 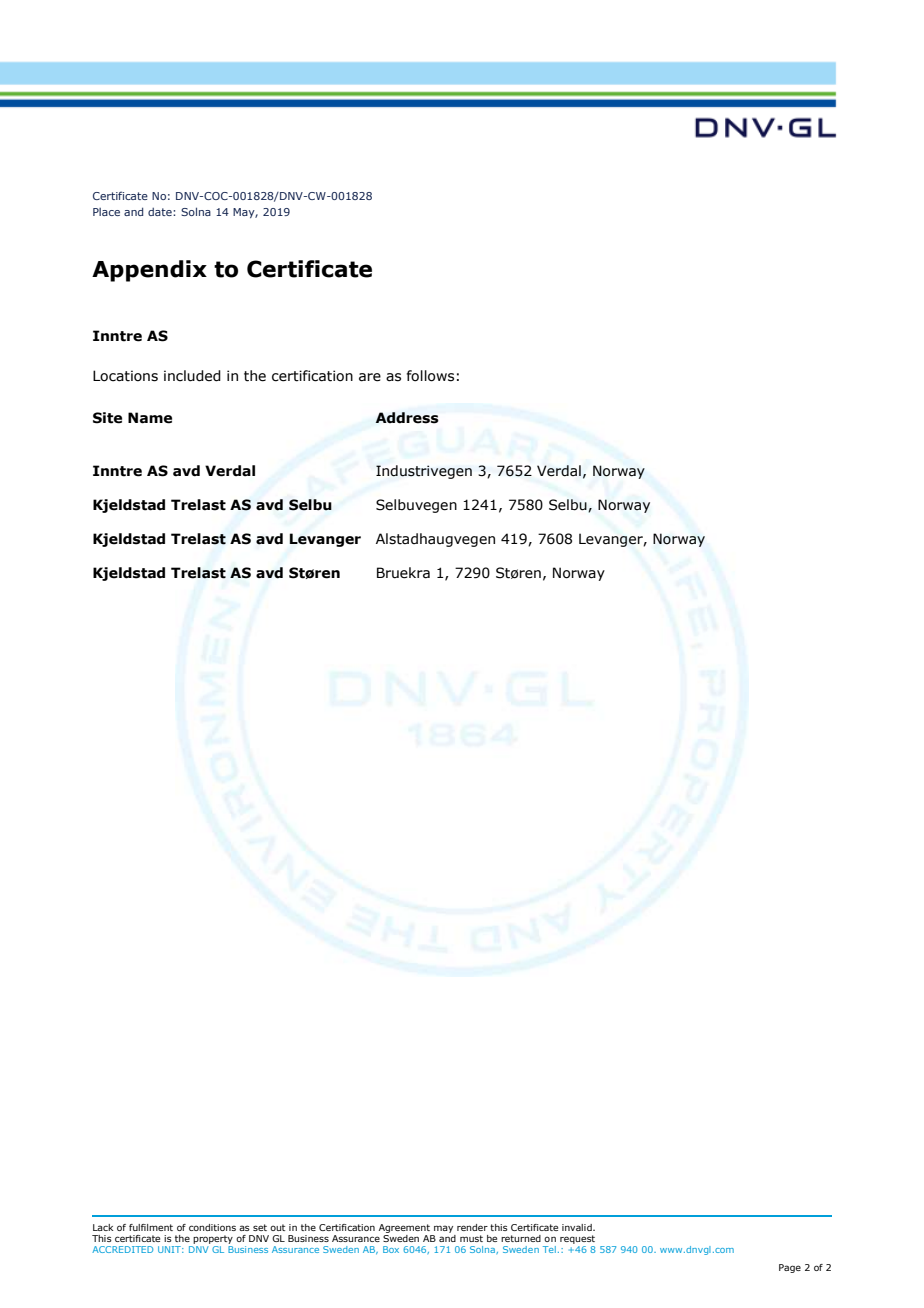 What do you see at coordinates (578, 1227) in the screenshot?
I see `invalid` at bounding box center [578, 1227].
